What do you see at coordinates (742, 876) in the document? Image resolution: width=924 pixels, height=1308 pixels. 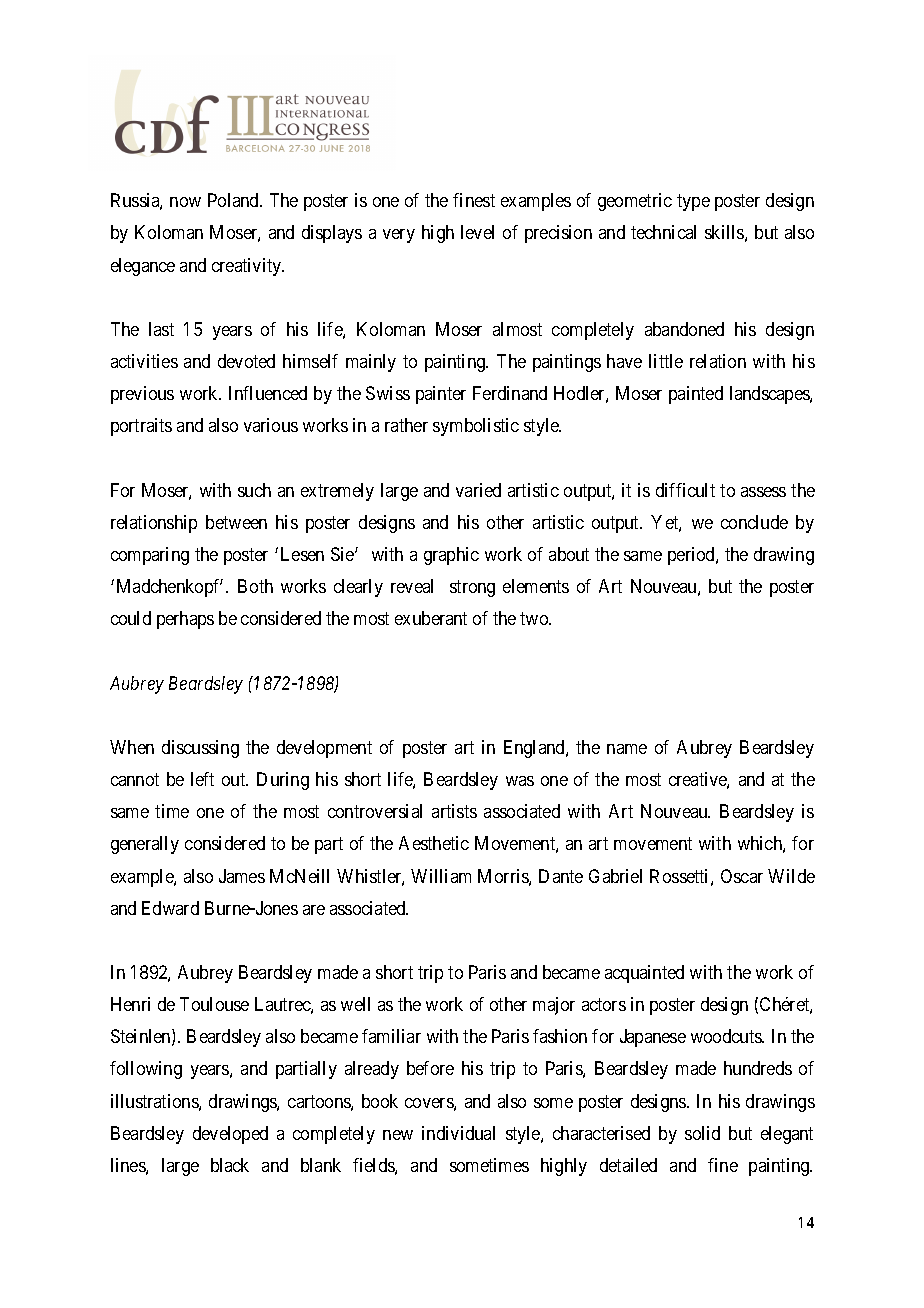 I see `Oscar` at bounding box center [742, 876].
